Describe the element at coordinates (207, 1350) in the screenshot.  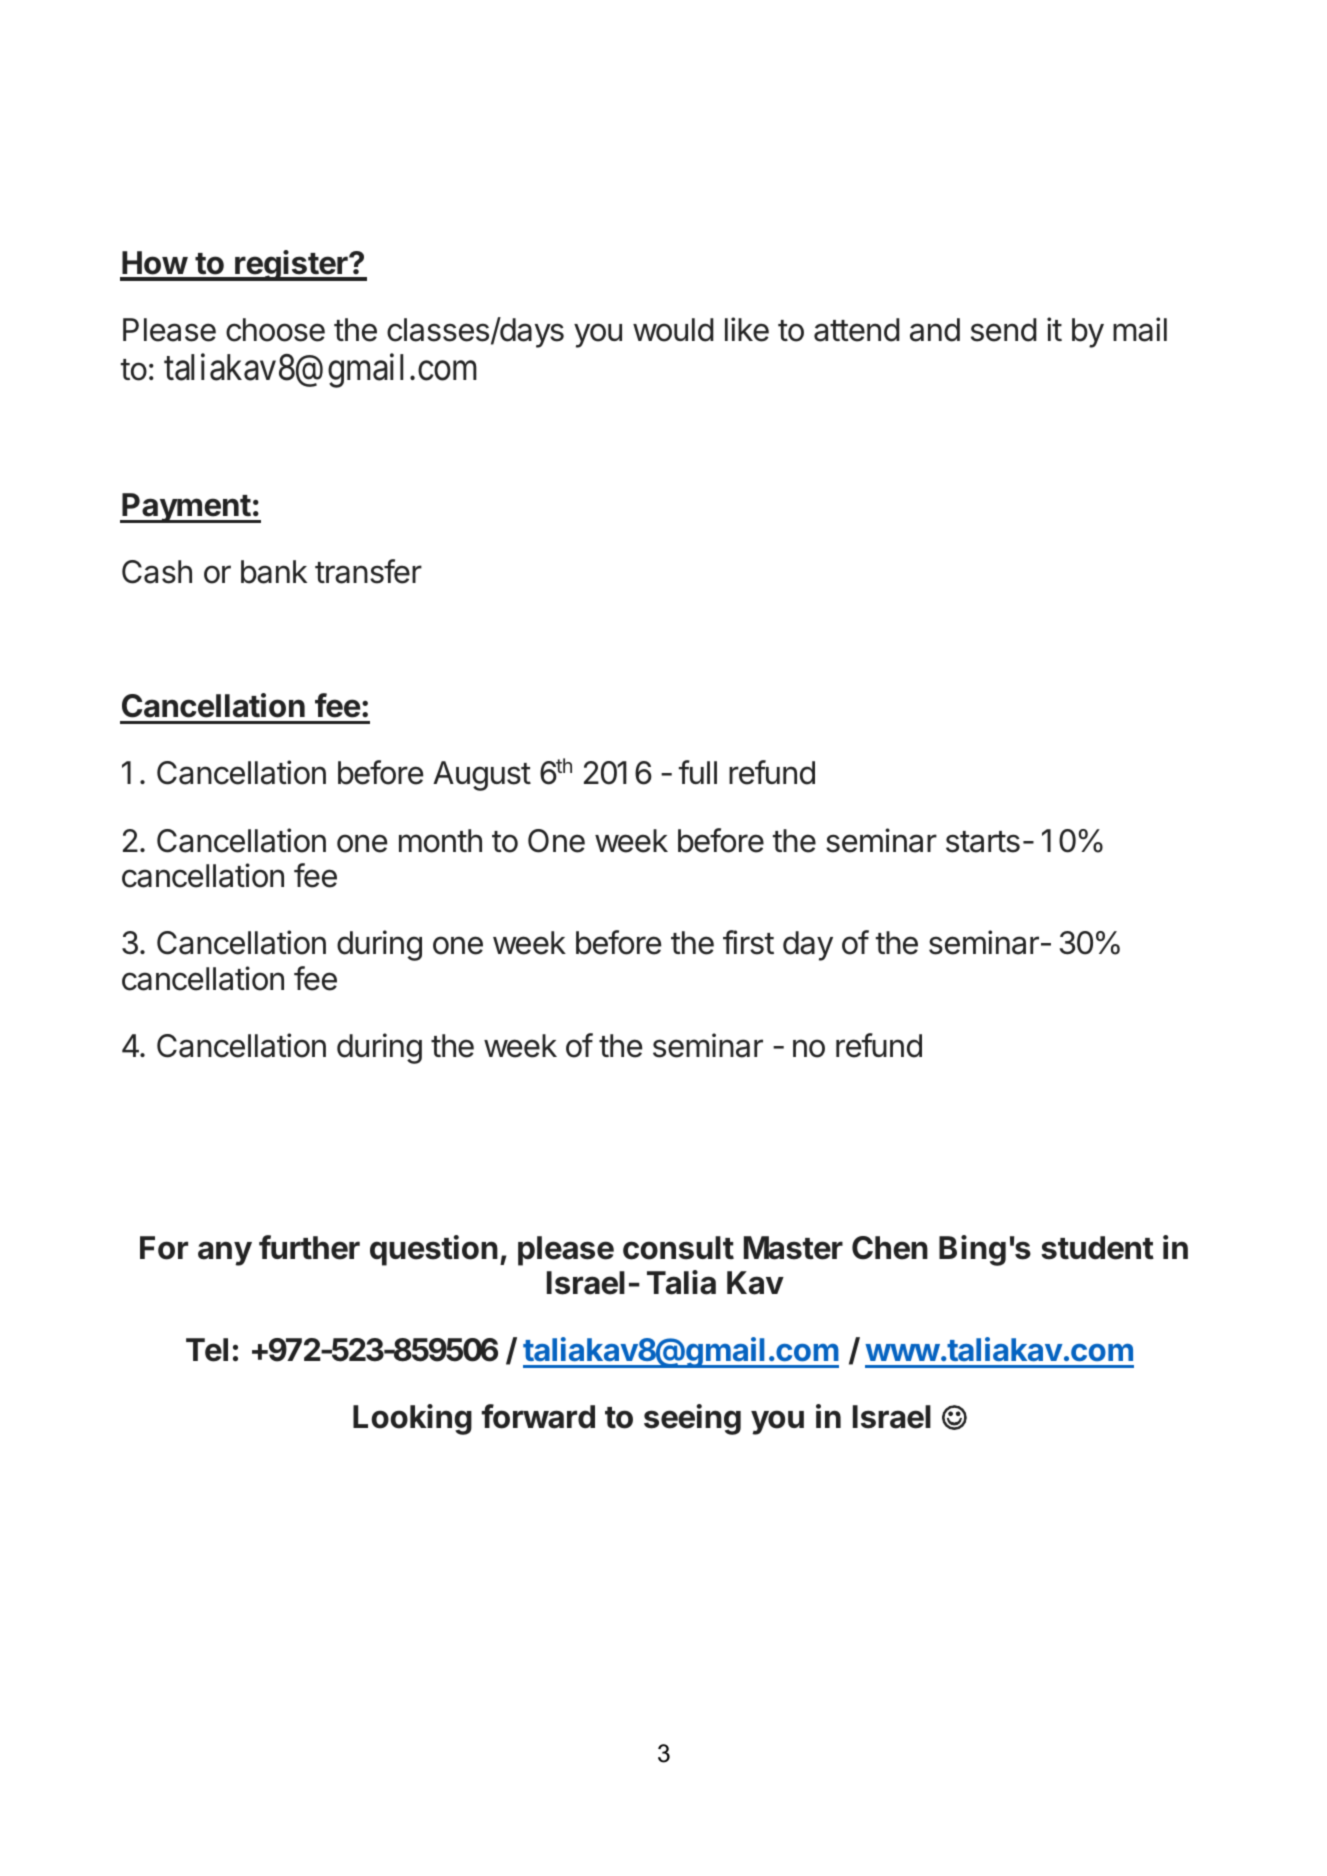
I see `Tel` at that location.
